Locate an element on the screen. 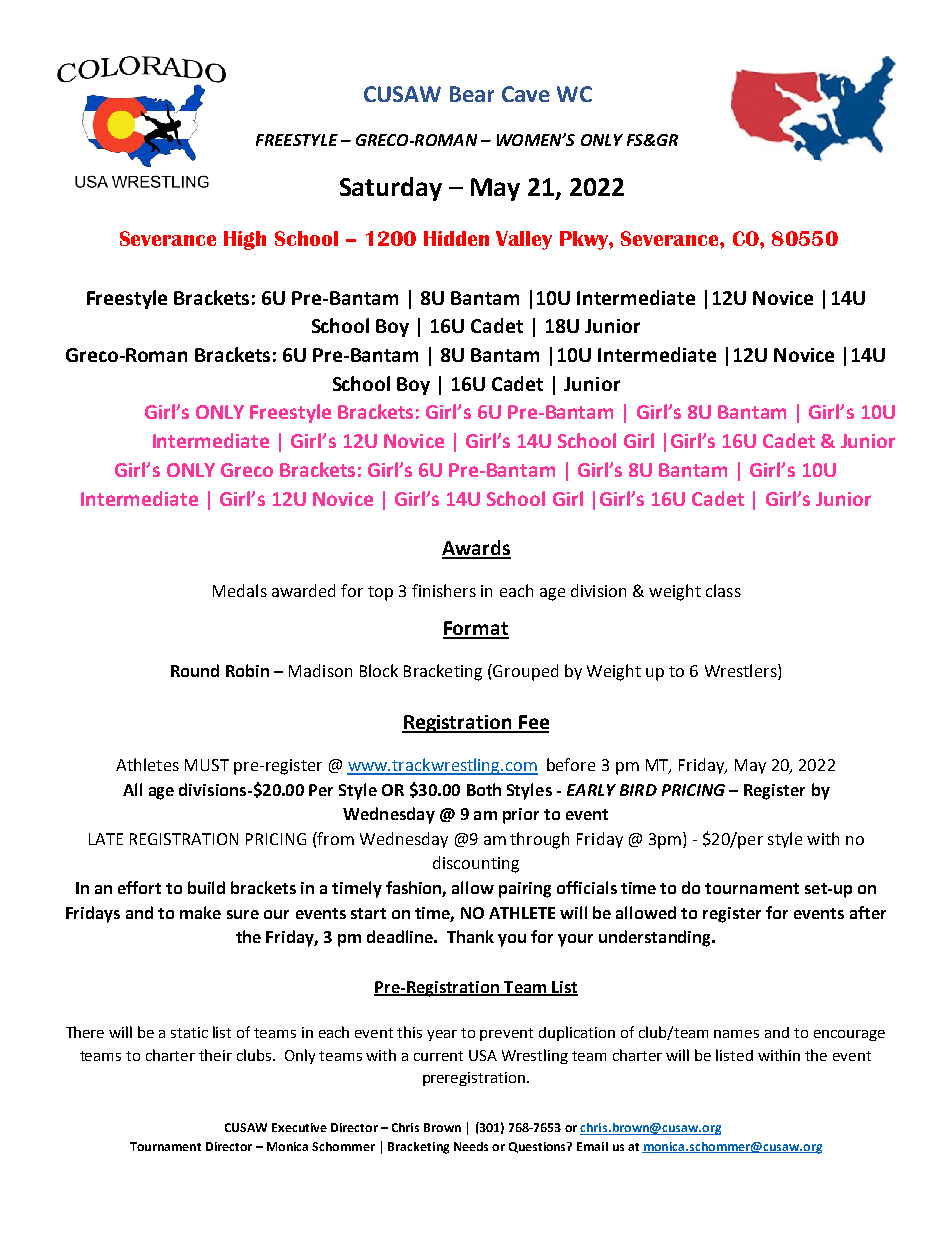  their is located at coordinates (215, 1055).
